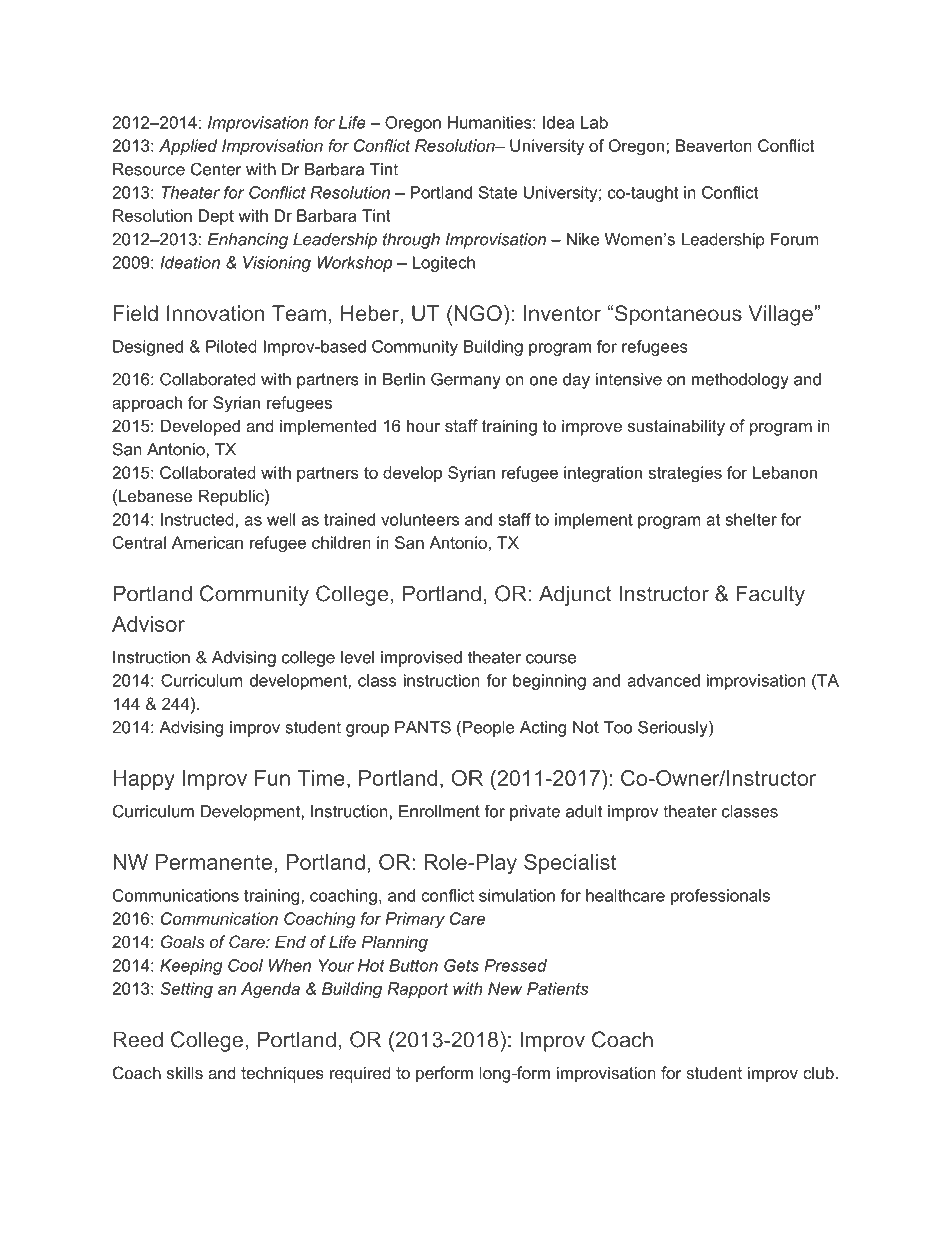 This page has height=1233, width=952. Describe the element at coordinates (214, 862) in the page. I see `Permanente` at that location.
